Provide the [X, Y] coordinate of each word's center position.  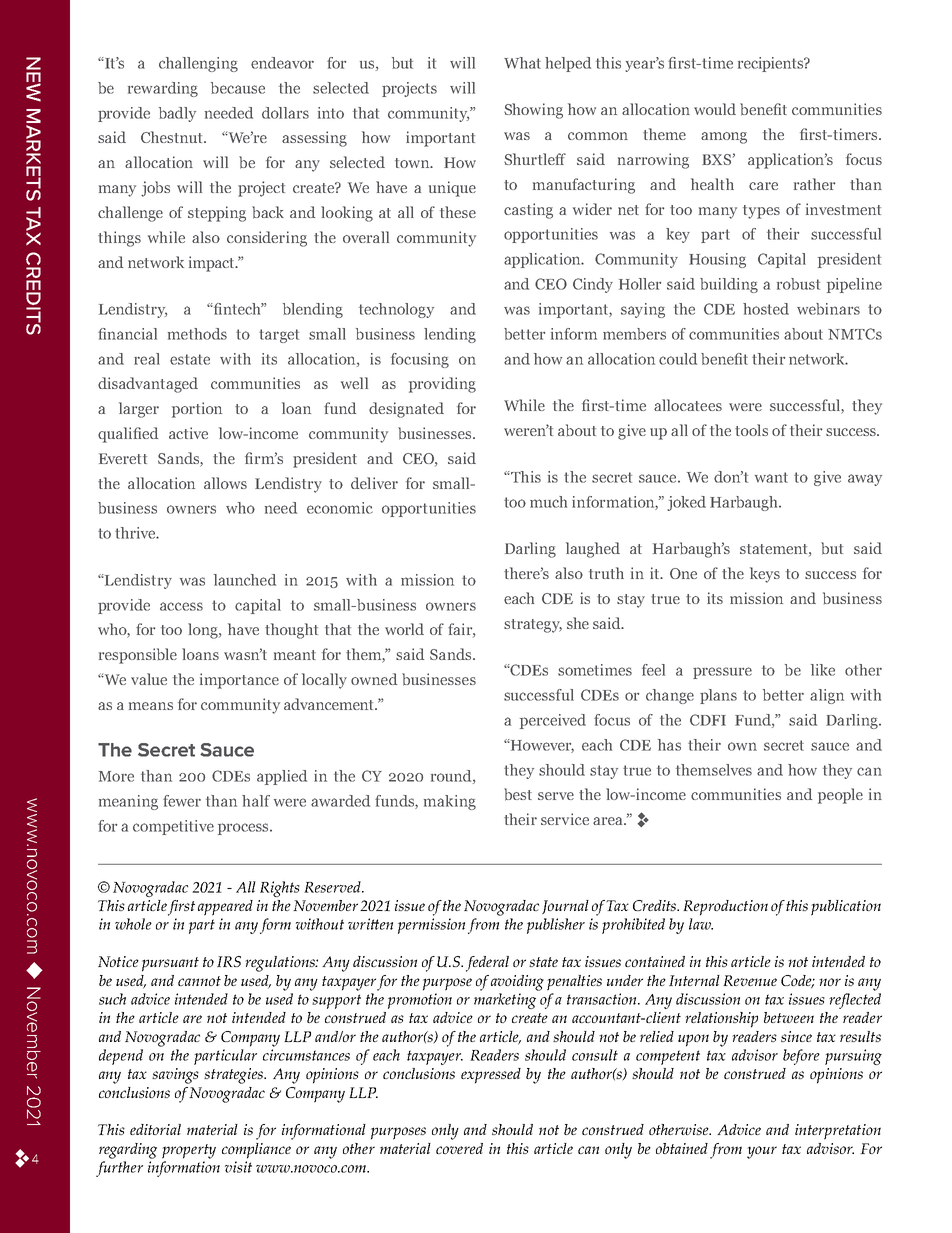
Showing [533, 111]
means [151, 706]
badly [177, 114]
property [189, 1151]
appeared [225, 908]
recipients [771, 64]
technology [396, 310]
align [827, 696]
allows [225, 483]
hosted [766, 309]
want [771, 477]
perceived [553, 721]
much [548, 502]
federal [487, 964]
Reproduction [725, 908]
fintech [238, 309]
